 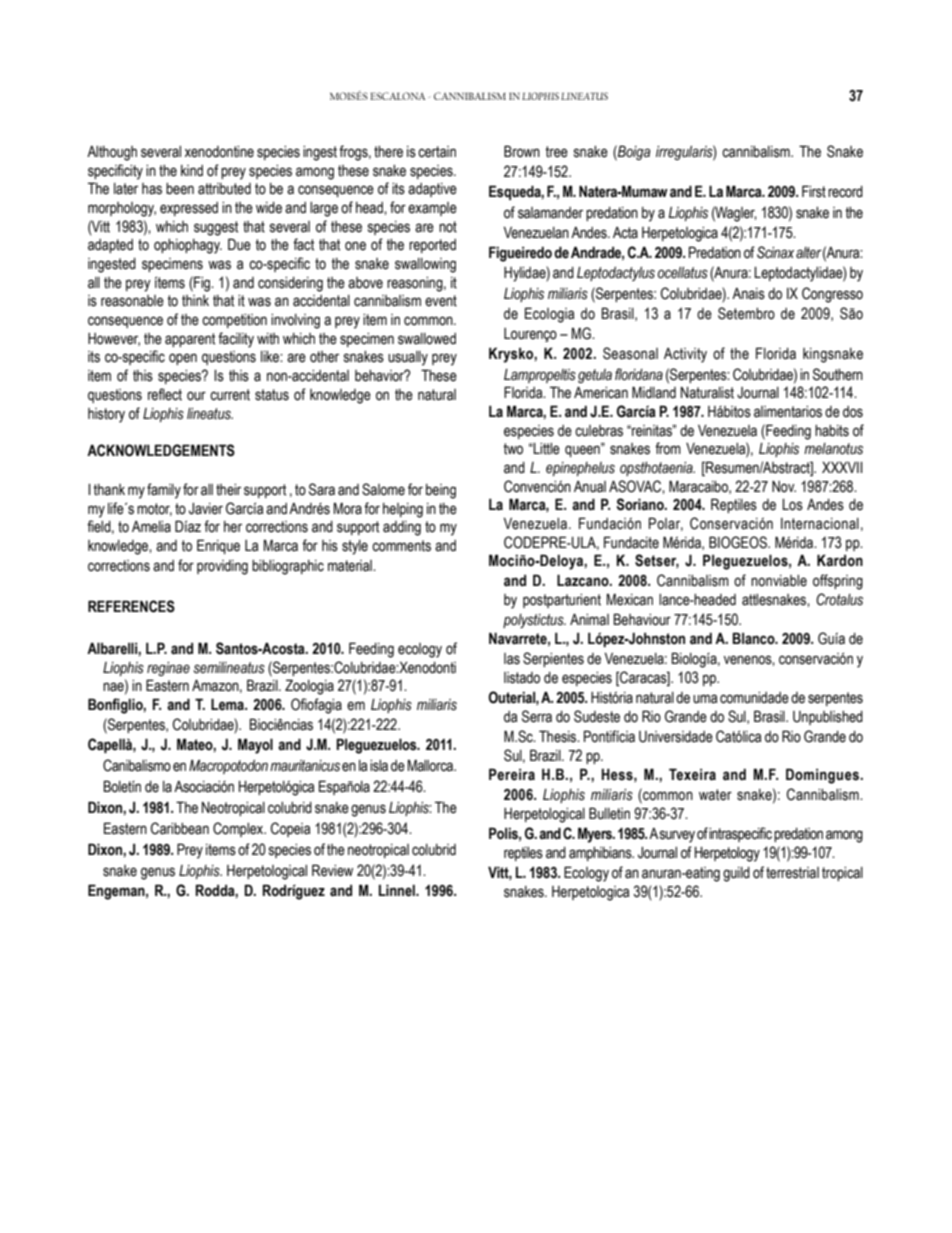 I want to click on Caribbean, so click(x=180, y=828).
